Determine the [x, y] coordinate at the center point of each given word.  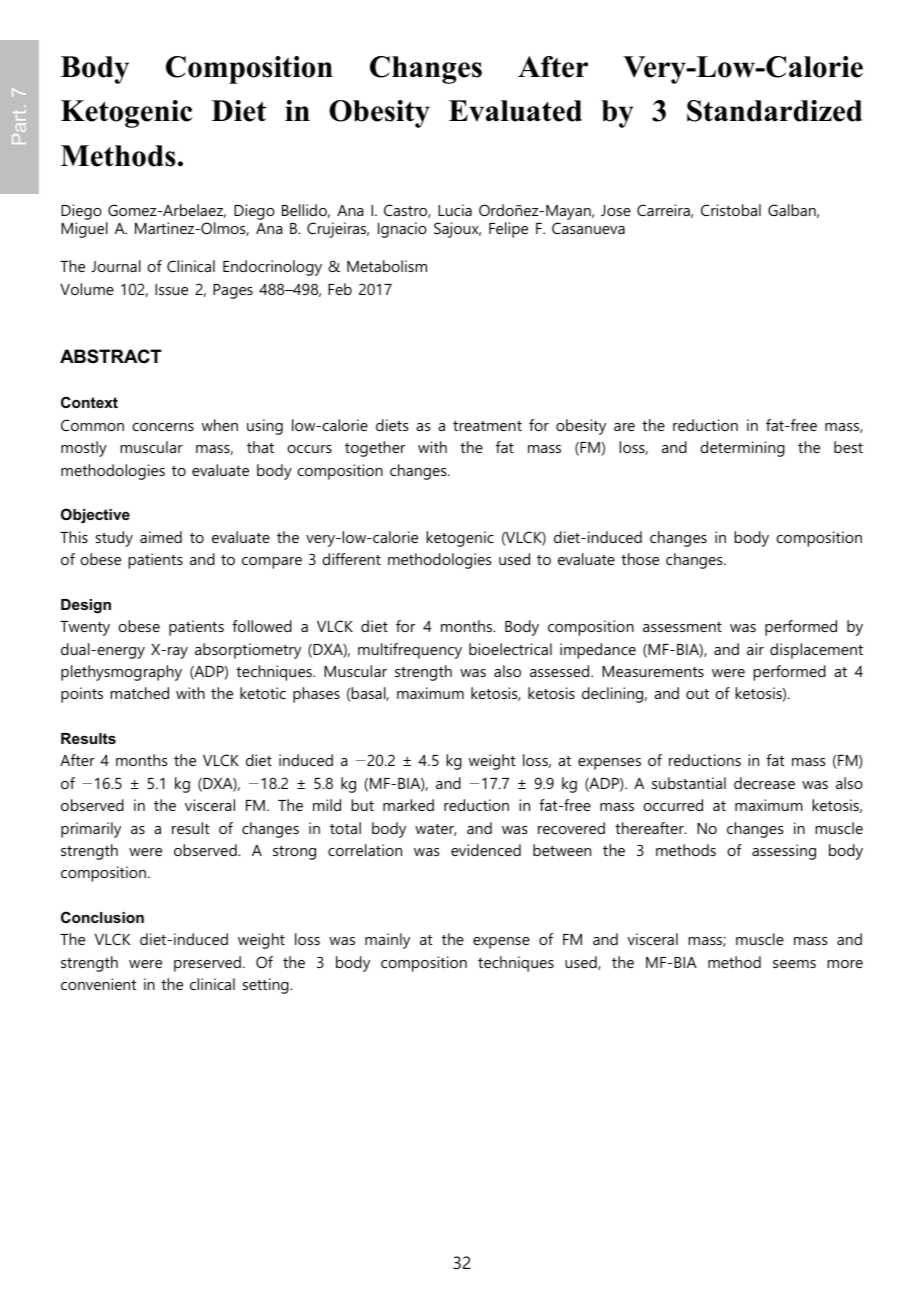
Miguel [84, 230]
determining [742, 449]
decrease [764, 783]
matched [139, 693]
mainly [387, 941]
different [351, 559]
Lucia [455, 210]
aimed [161, 537]
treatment [487, 426]
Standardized [774, 111]
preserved [207, 964]
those [640, 559]
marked [408, 805]
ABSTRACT [111, 356]
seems [794, 964]
